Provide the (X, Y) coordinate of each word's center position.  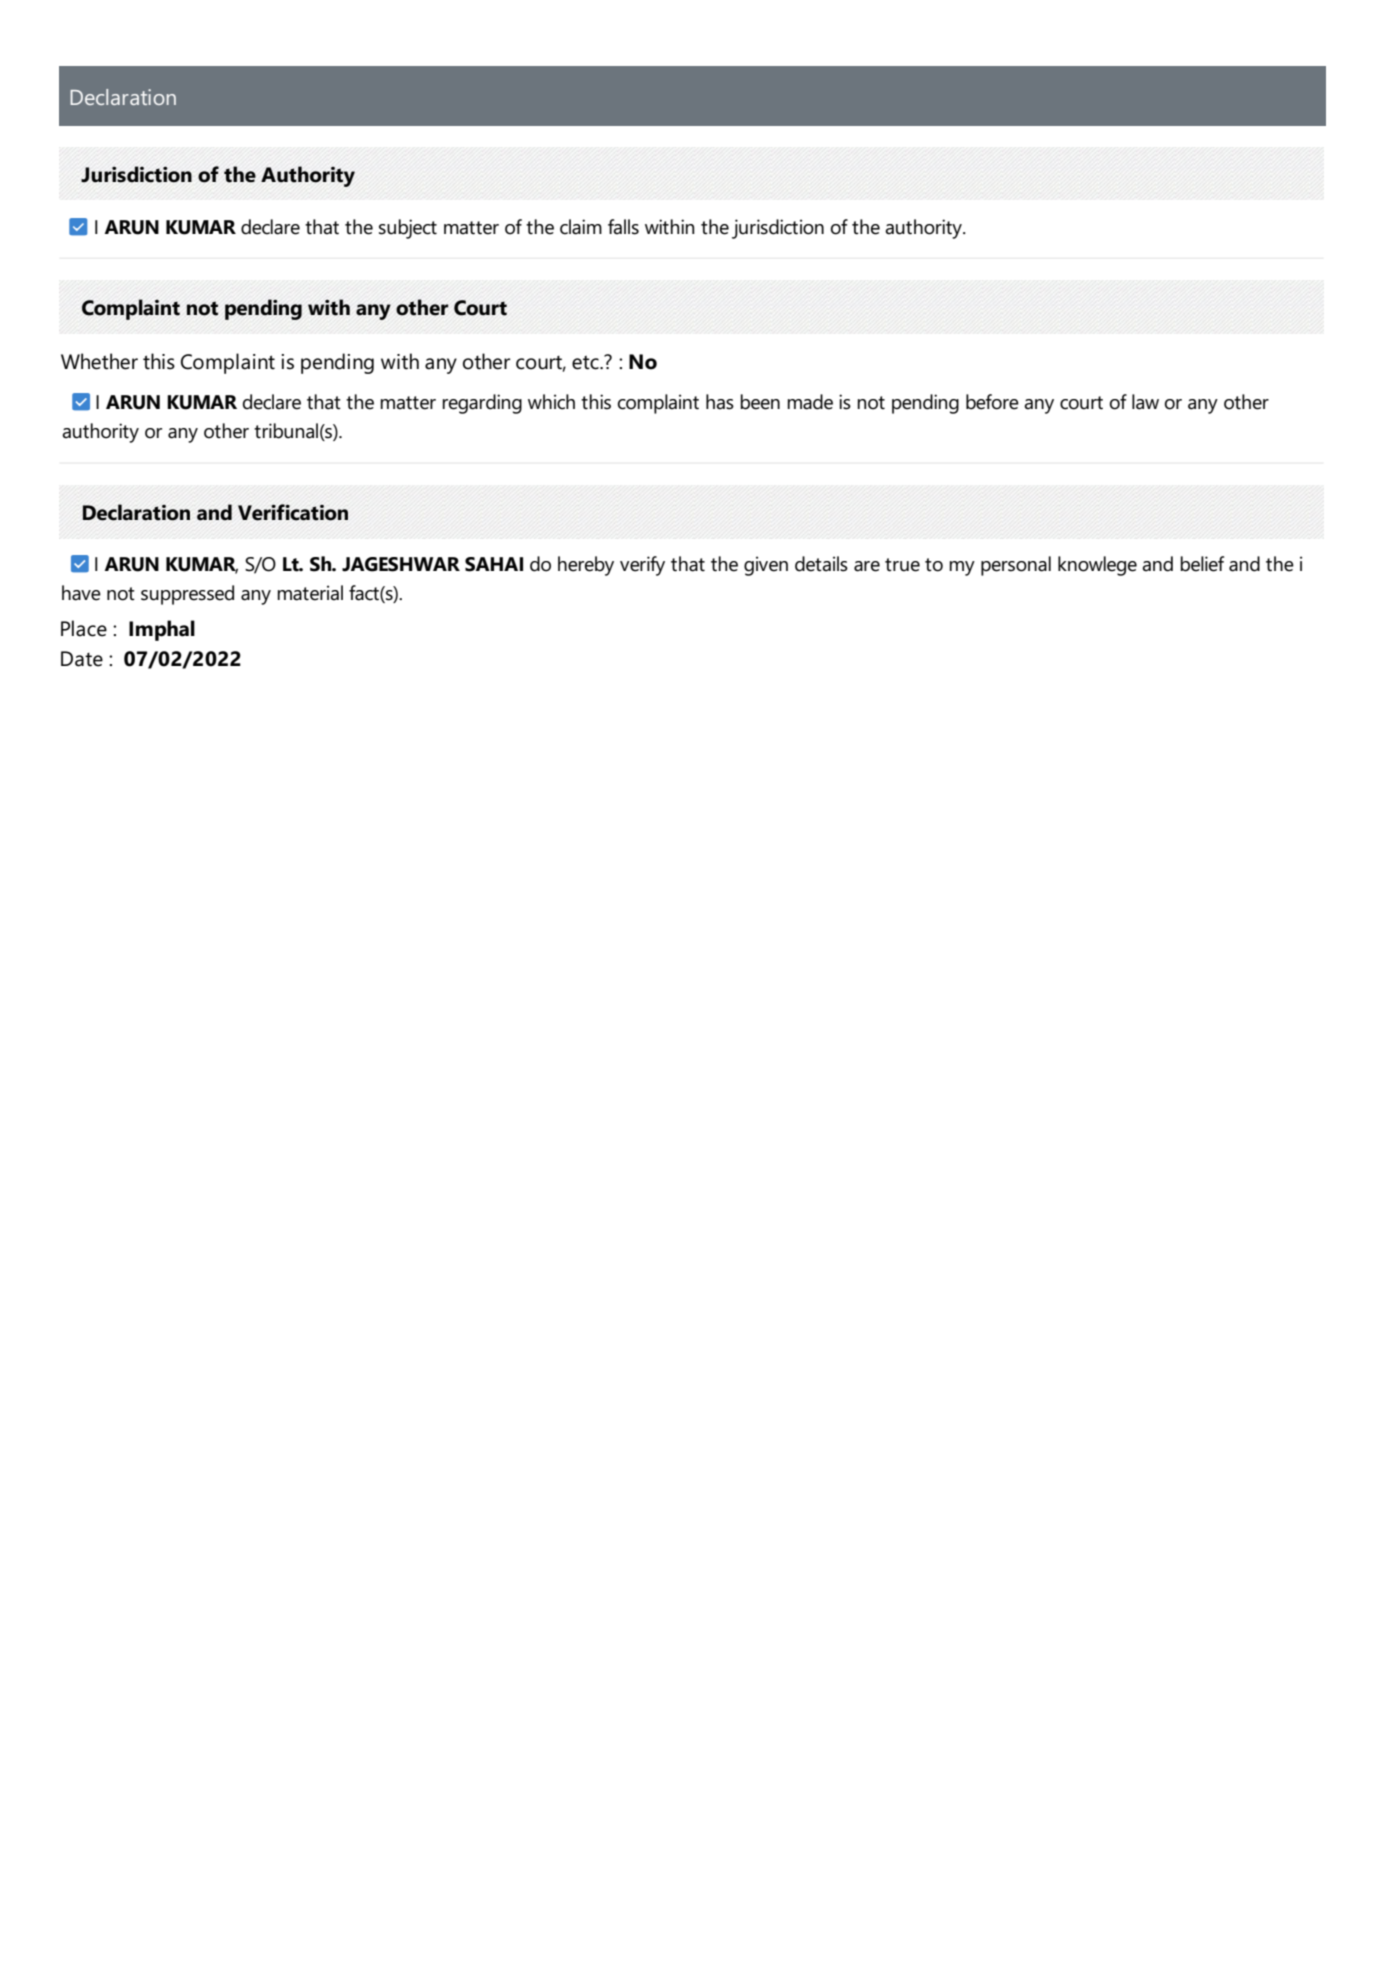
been (760, 402)
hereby (586, 566)
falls (623, 227)
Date (82, 659)
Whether (99, 361)
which (551, 402)
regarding (482, 404)
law (1145, 402)
